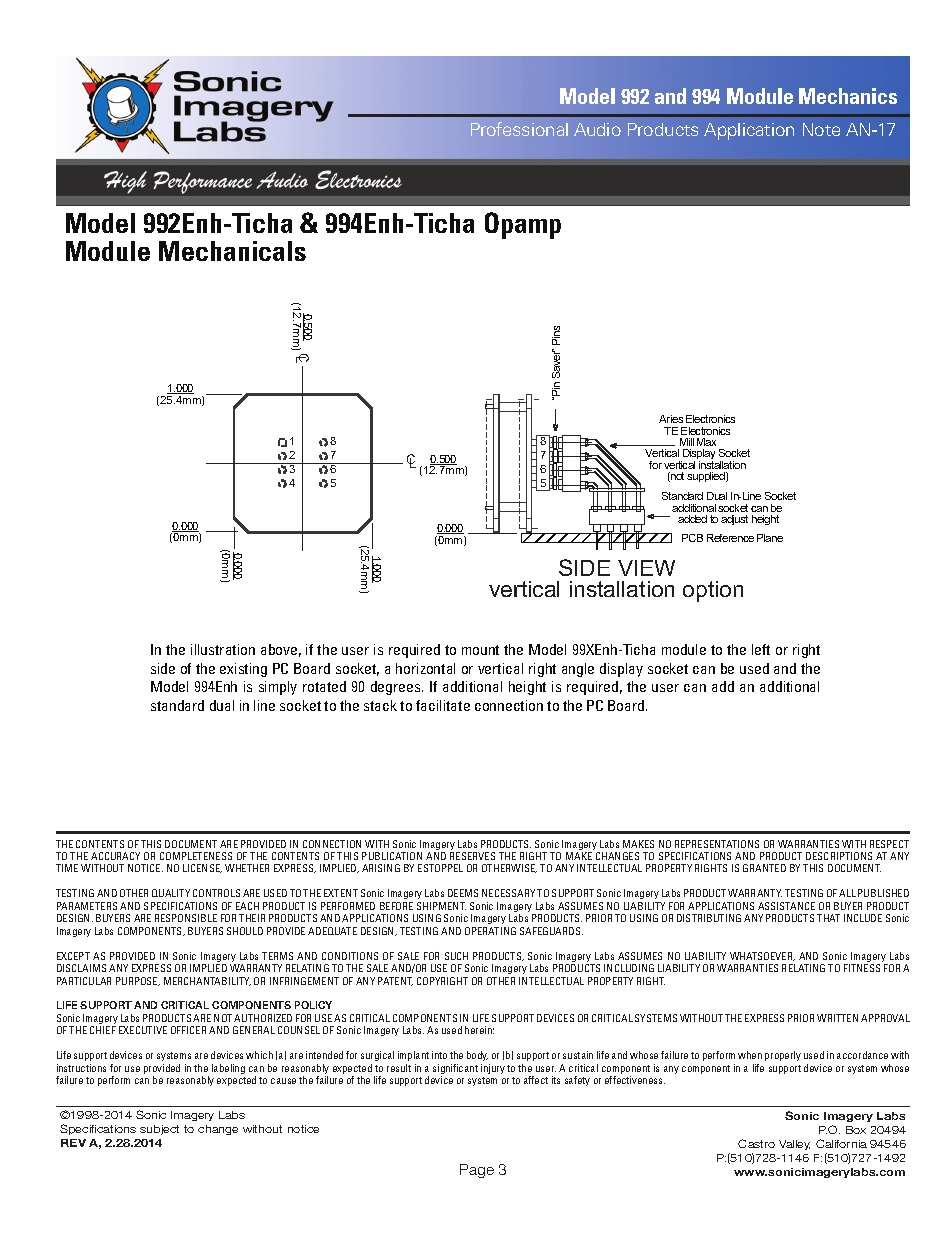 The height and width of the image is (1233, 952). Describe the element at coordinates (821, 129) in the image. I see `Note` at that location.
